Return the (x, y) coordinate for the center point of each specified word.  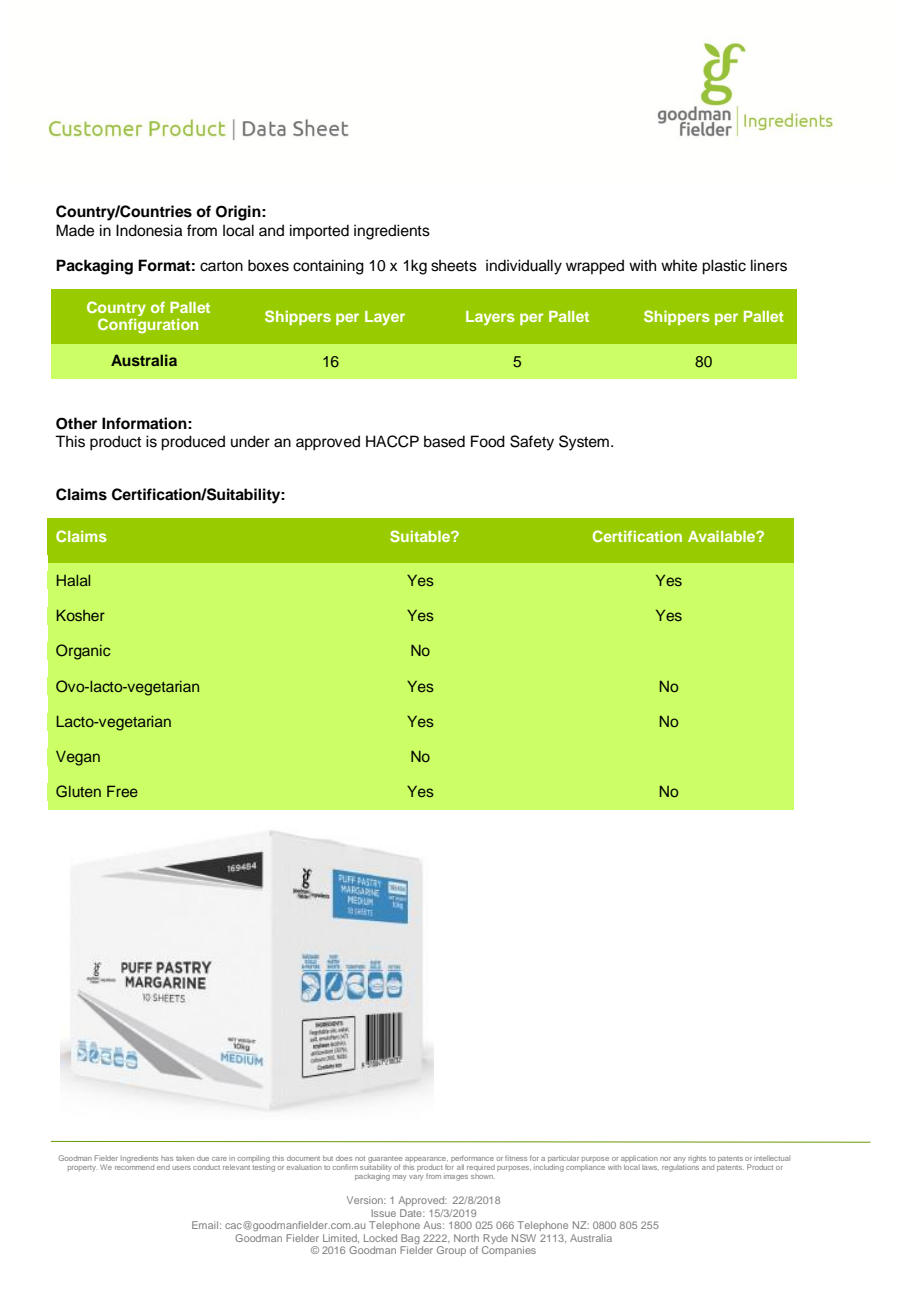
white (679, 265)
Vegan (78, 758)
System (584, 443)
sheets (454, 265)
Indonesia (149, 230)
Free (122, 791)
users (181, 1168)
